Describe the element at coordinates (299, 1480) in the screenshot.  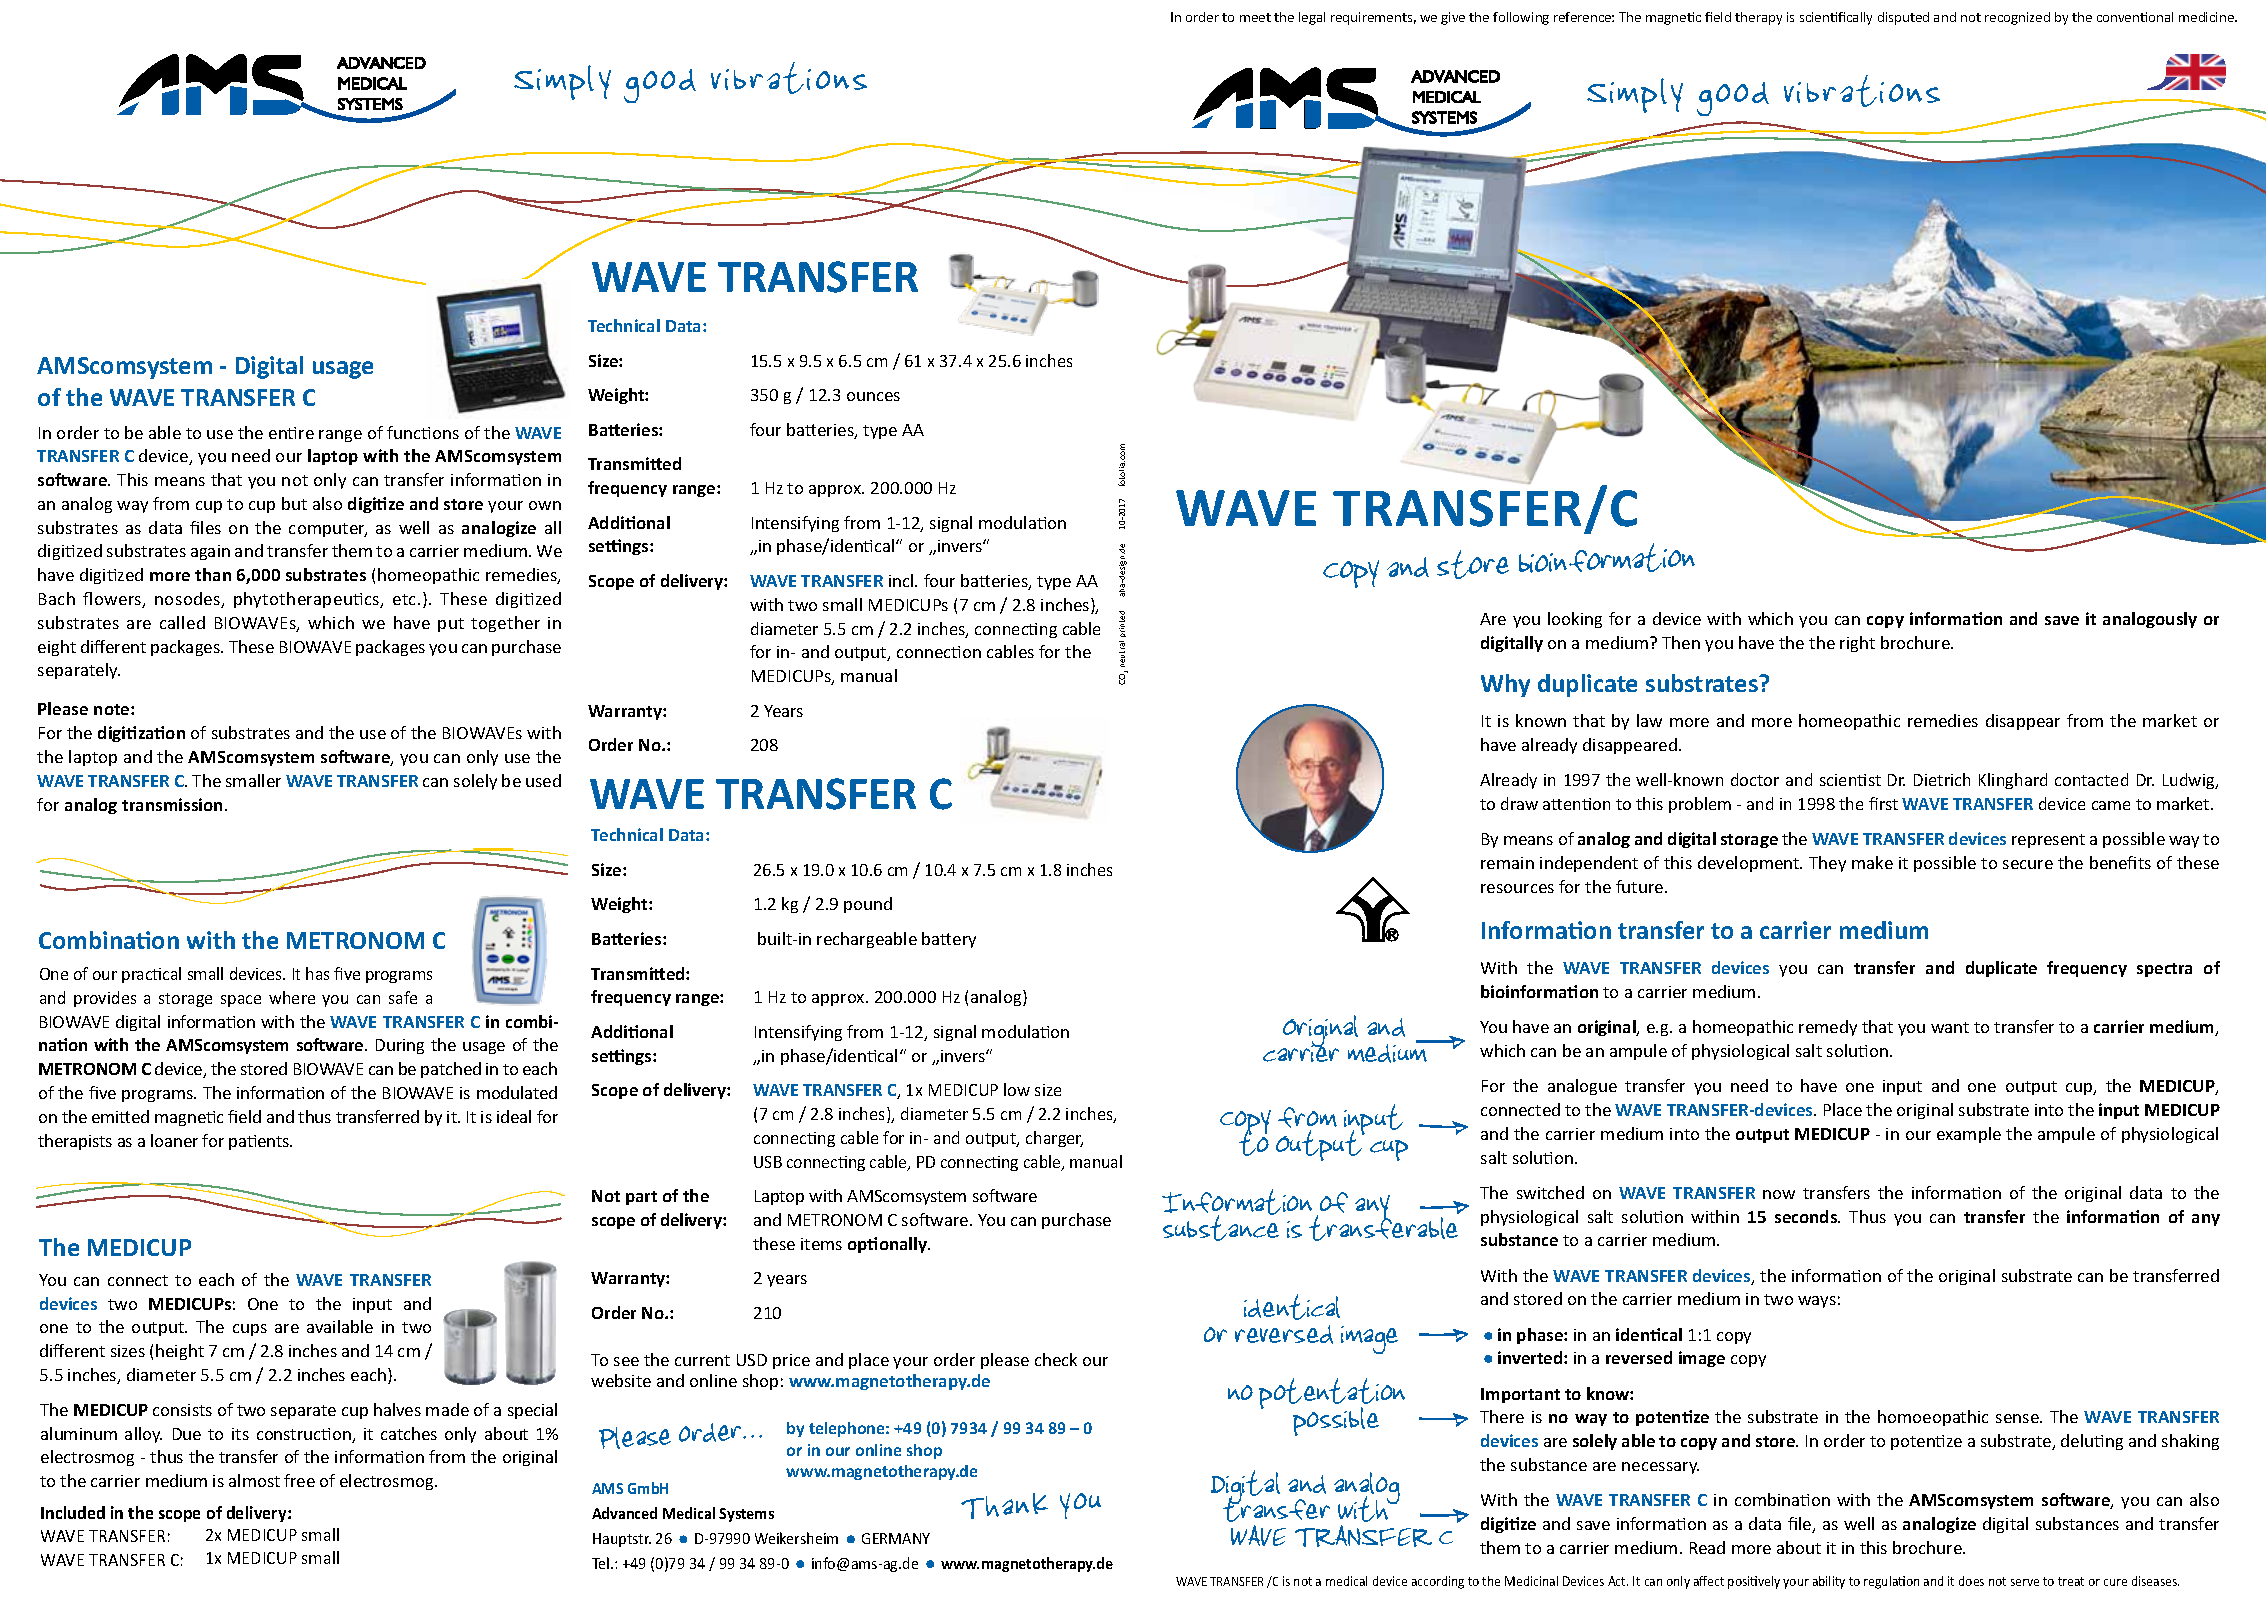
I see `free` at that location.
